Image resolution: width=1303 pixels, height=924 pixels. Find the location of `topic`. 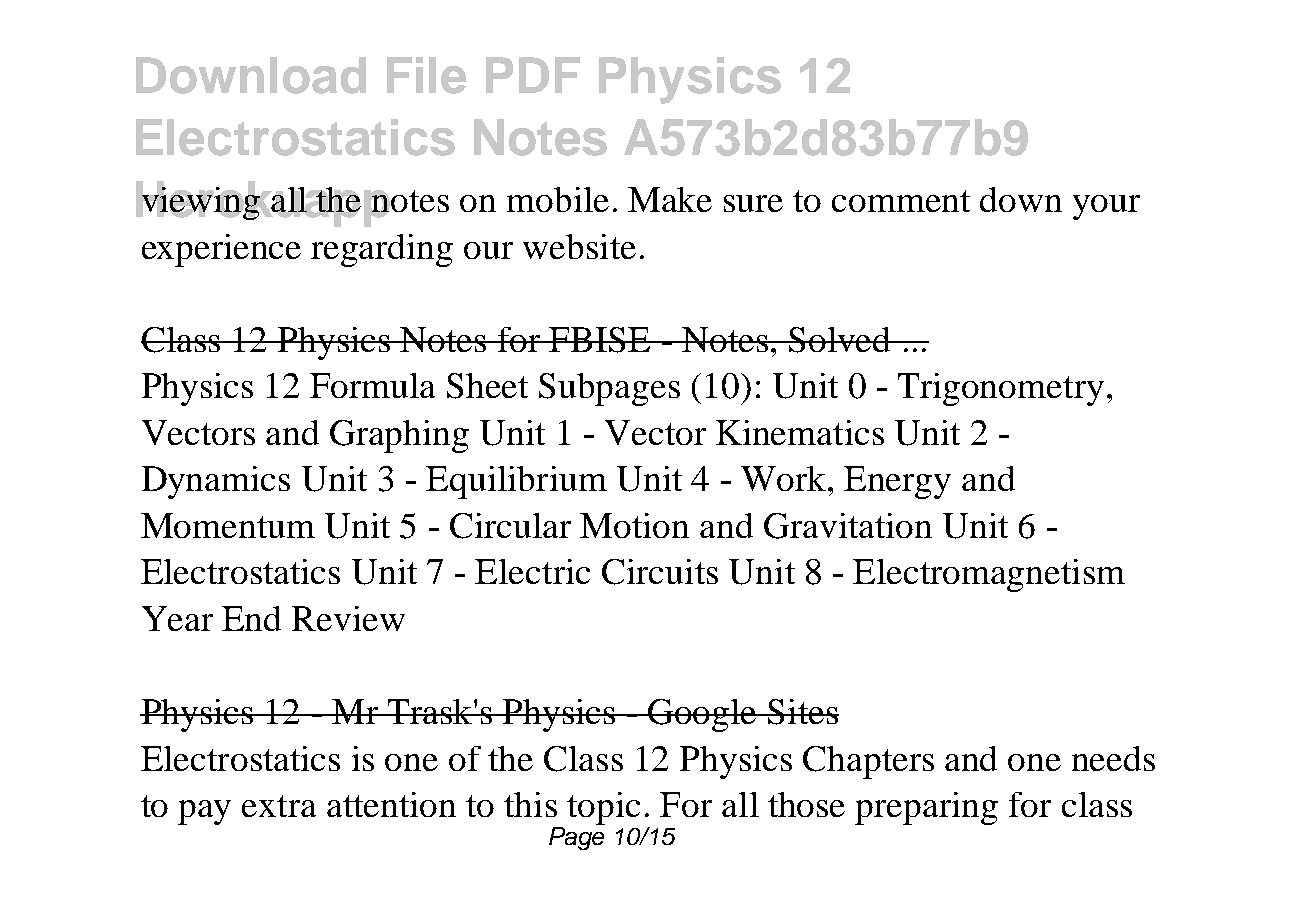

topic is located at coordinates (603, 808).
